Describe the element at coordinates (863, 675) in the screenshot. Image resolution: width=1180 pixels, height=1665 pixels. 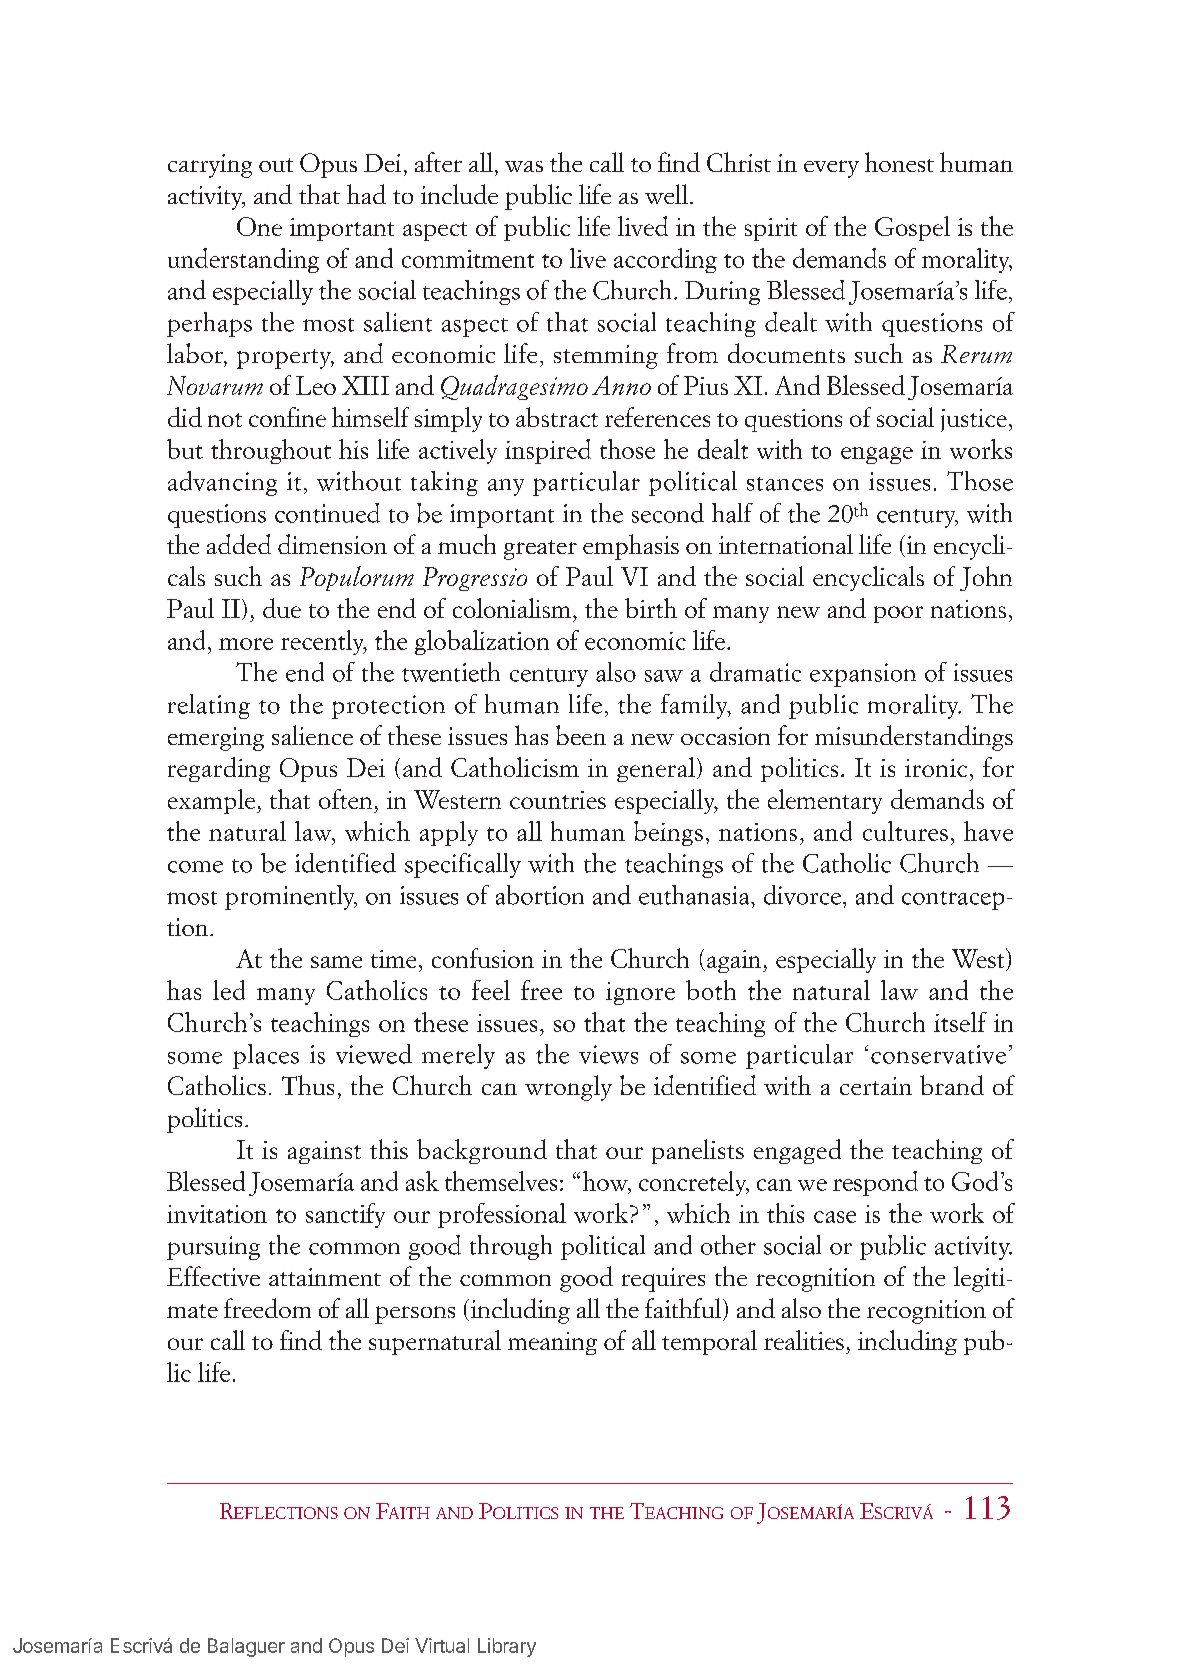
I see `expansion` at that location.
